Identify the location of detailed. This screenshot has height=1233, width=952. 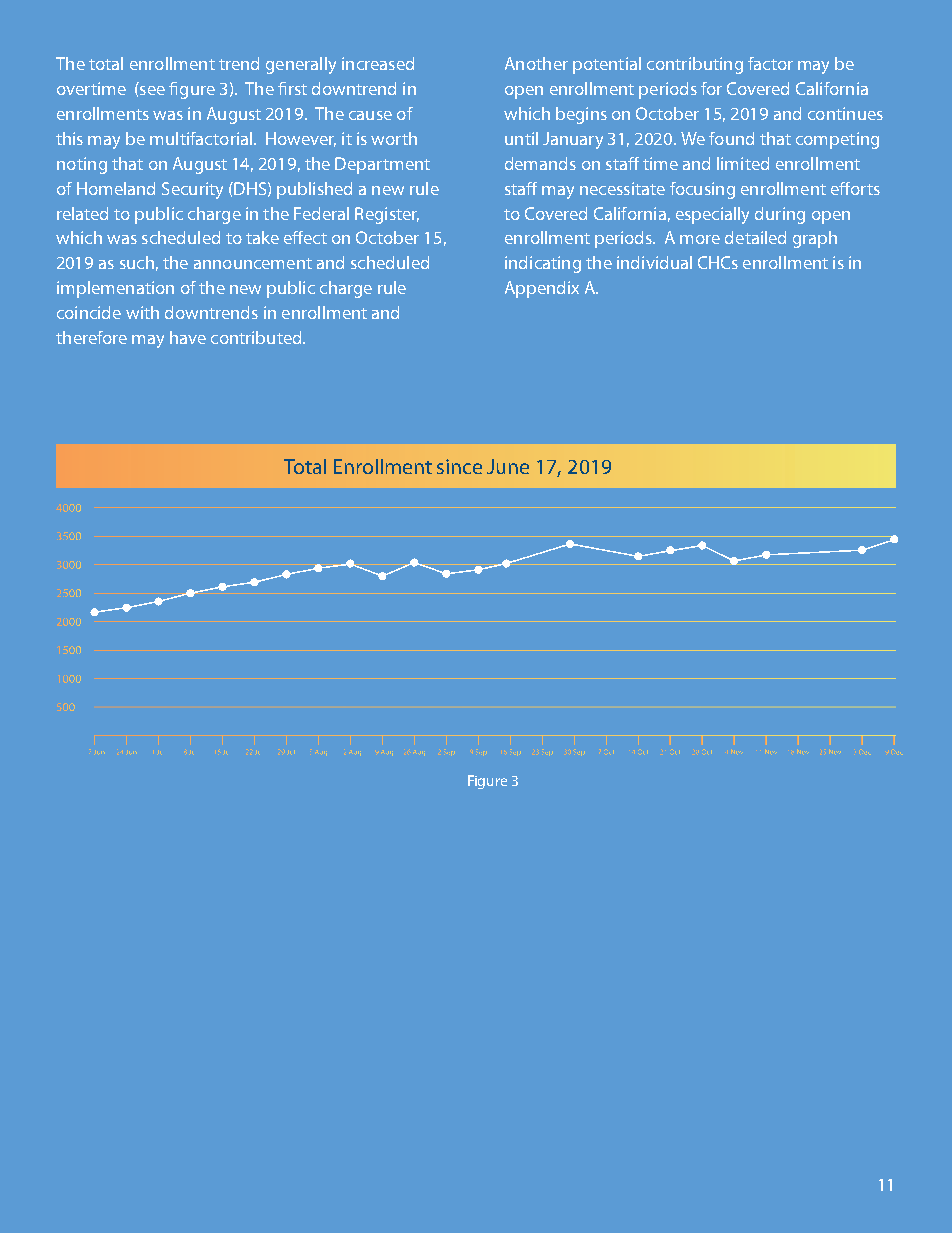
(755, 237).
